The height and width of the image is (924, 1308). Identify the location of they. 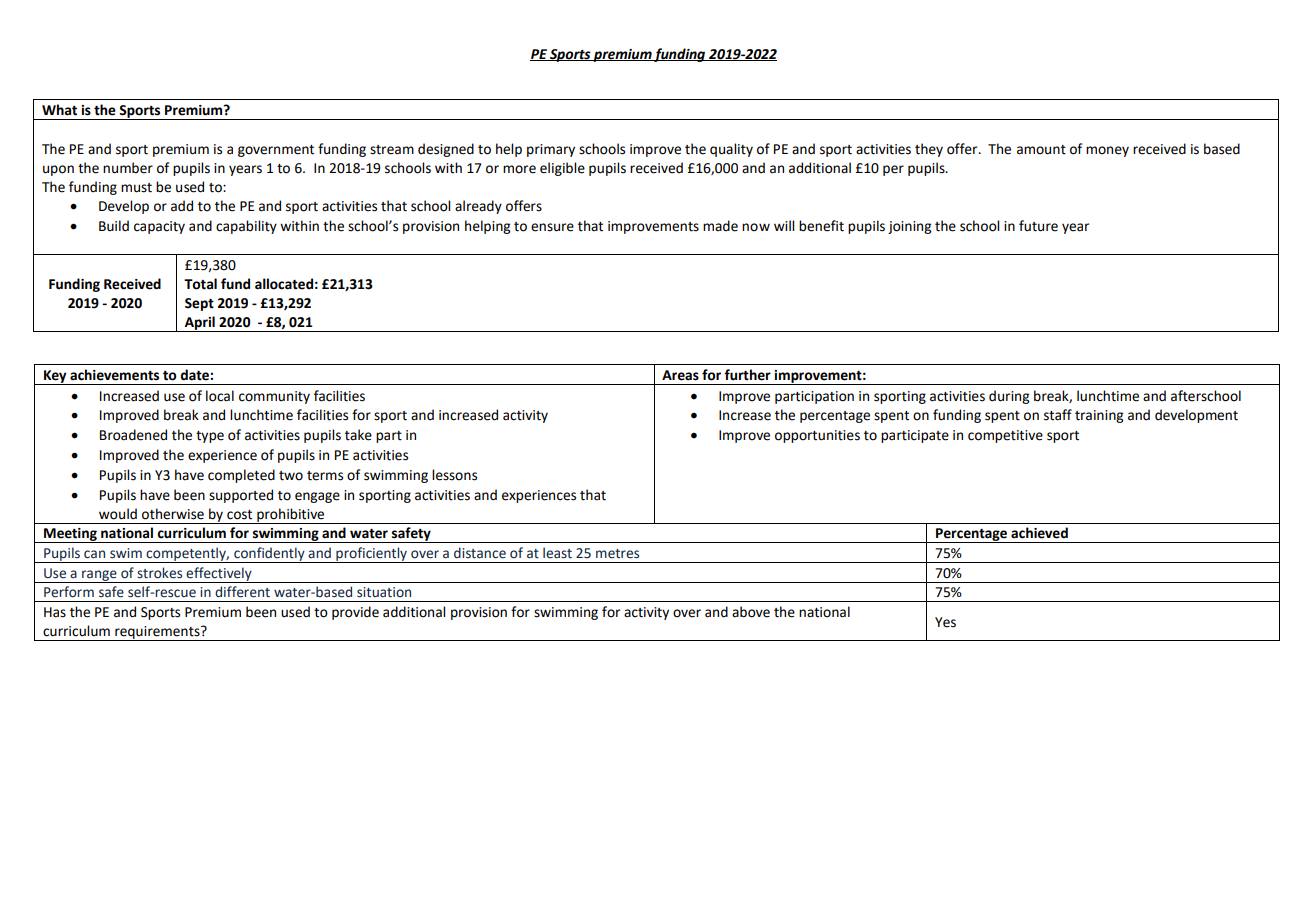
(929, 150).
